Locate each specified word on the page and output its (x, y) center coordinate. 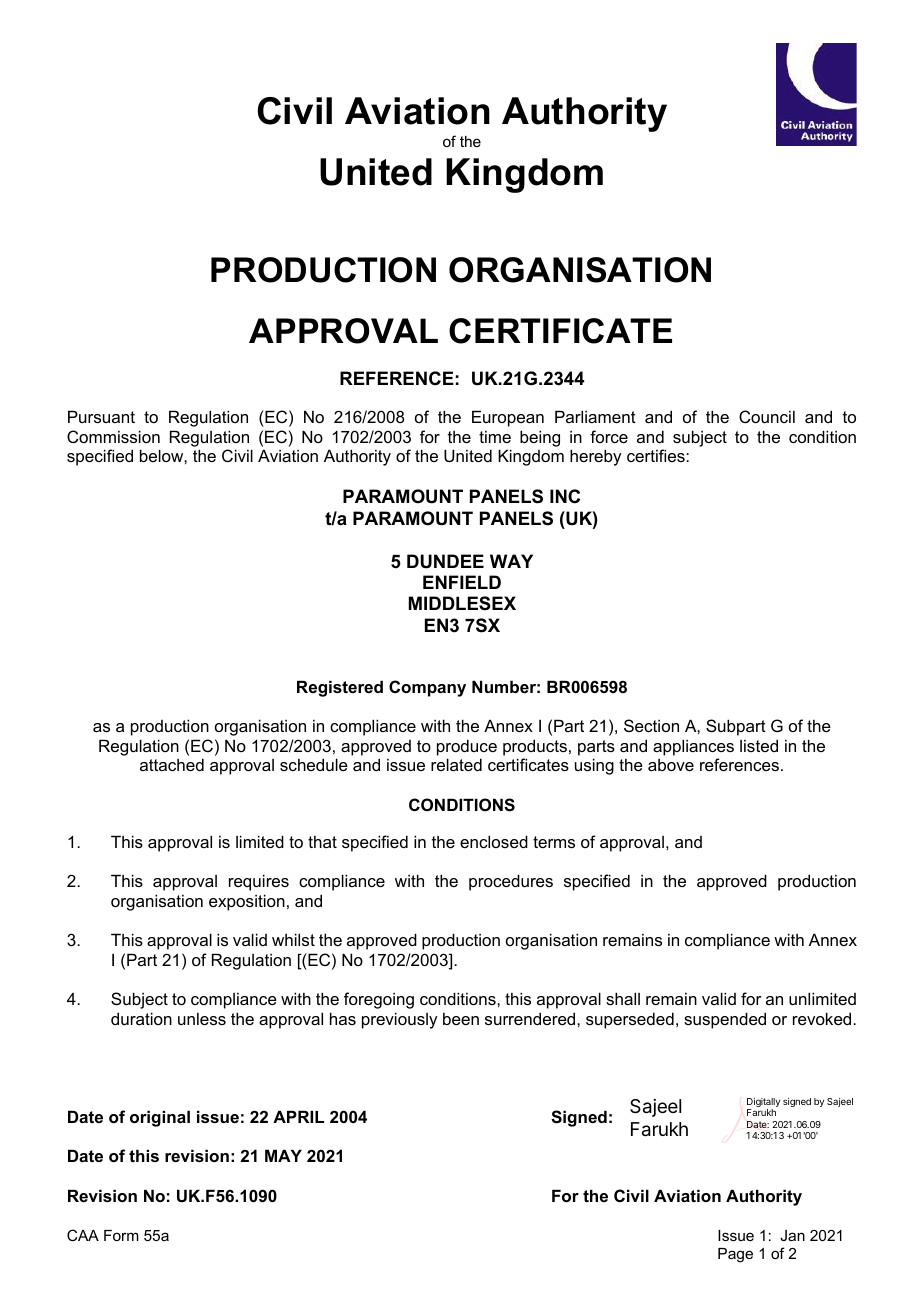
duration (141, 1018)
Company (427, 688)
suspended (725, 1020)
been (461, 1019)
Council (767, 416)
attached (172, 764)
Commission (113, 436)
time (495, 437)
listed (759, 745)
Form (121, 1235)
